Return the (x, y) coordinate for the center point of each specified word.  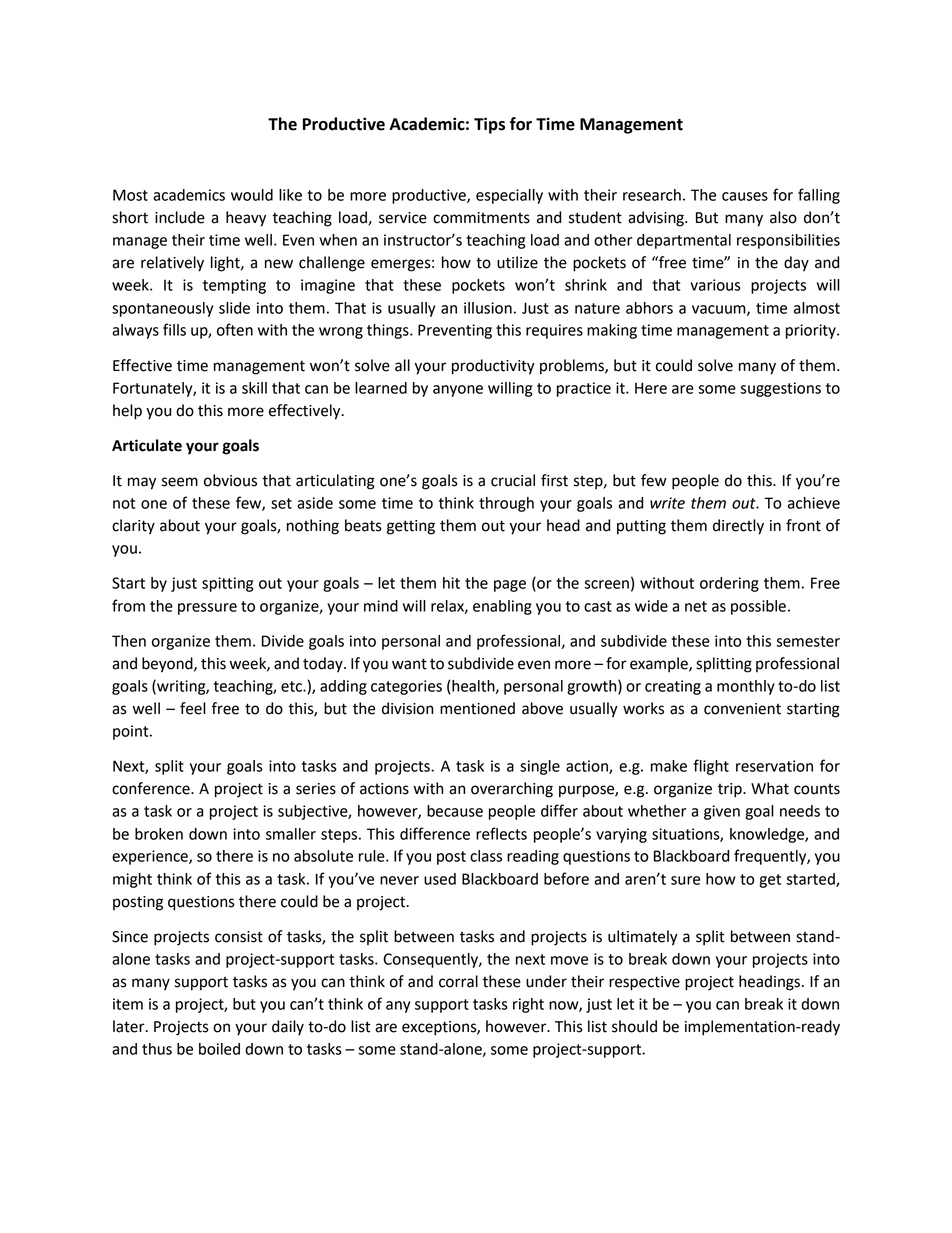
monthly (746, 687)
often (235, 329)
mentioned (477, 708)
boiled (219, 1049)
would (252, 195)
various (715, 285)
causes (745, 196)
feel (193, 708)
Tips (489, 125)
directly (738, 527)
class (486, 856)
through (506, 504)
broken (159, 834)
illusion (488, 308)
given (722, 812)
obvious (230, 480)
